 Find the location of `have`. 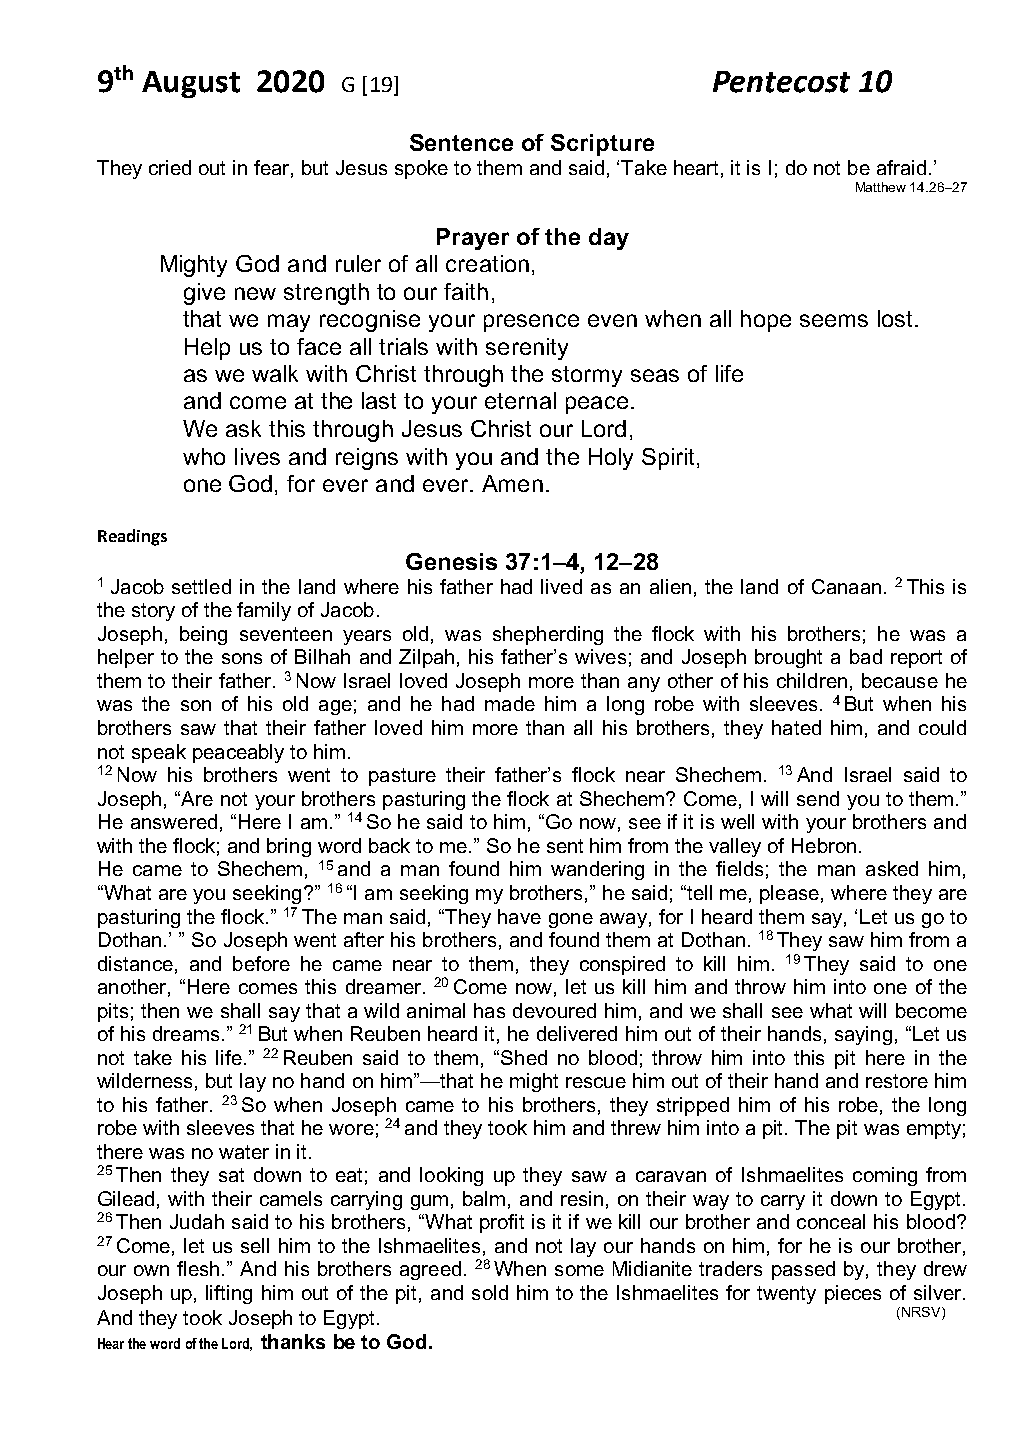

have is located at coordinates (519, 916).
